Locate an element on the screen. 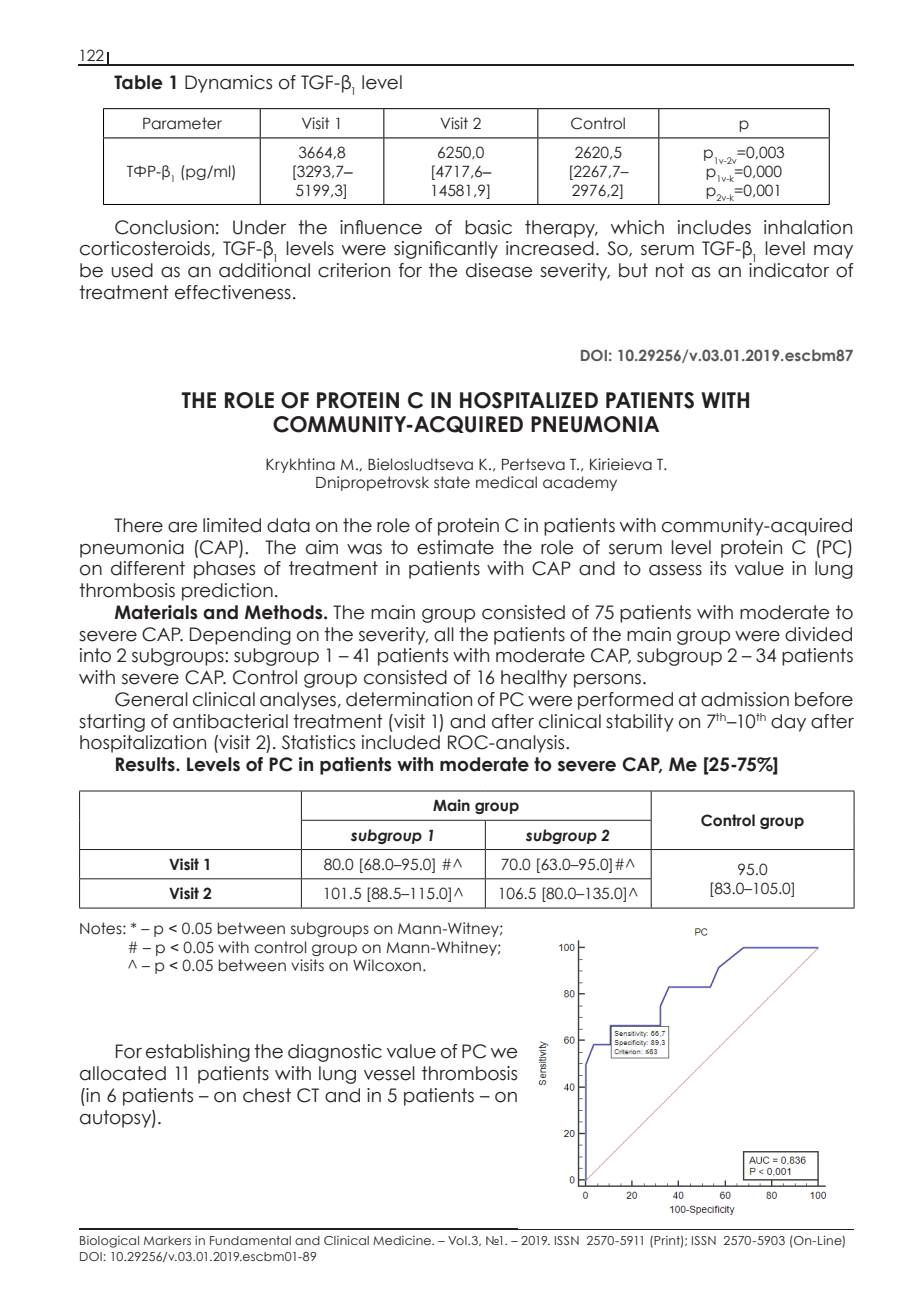 Image resolution: width=924 pixels, height=1308 pixels. Results is located at coordinates (146, 764).
